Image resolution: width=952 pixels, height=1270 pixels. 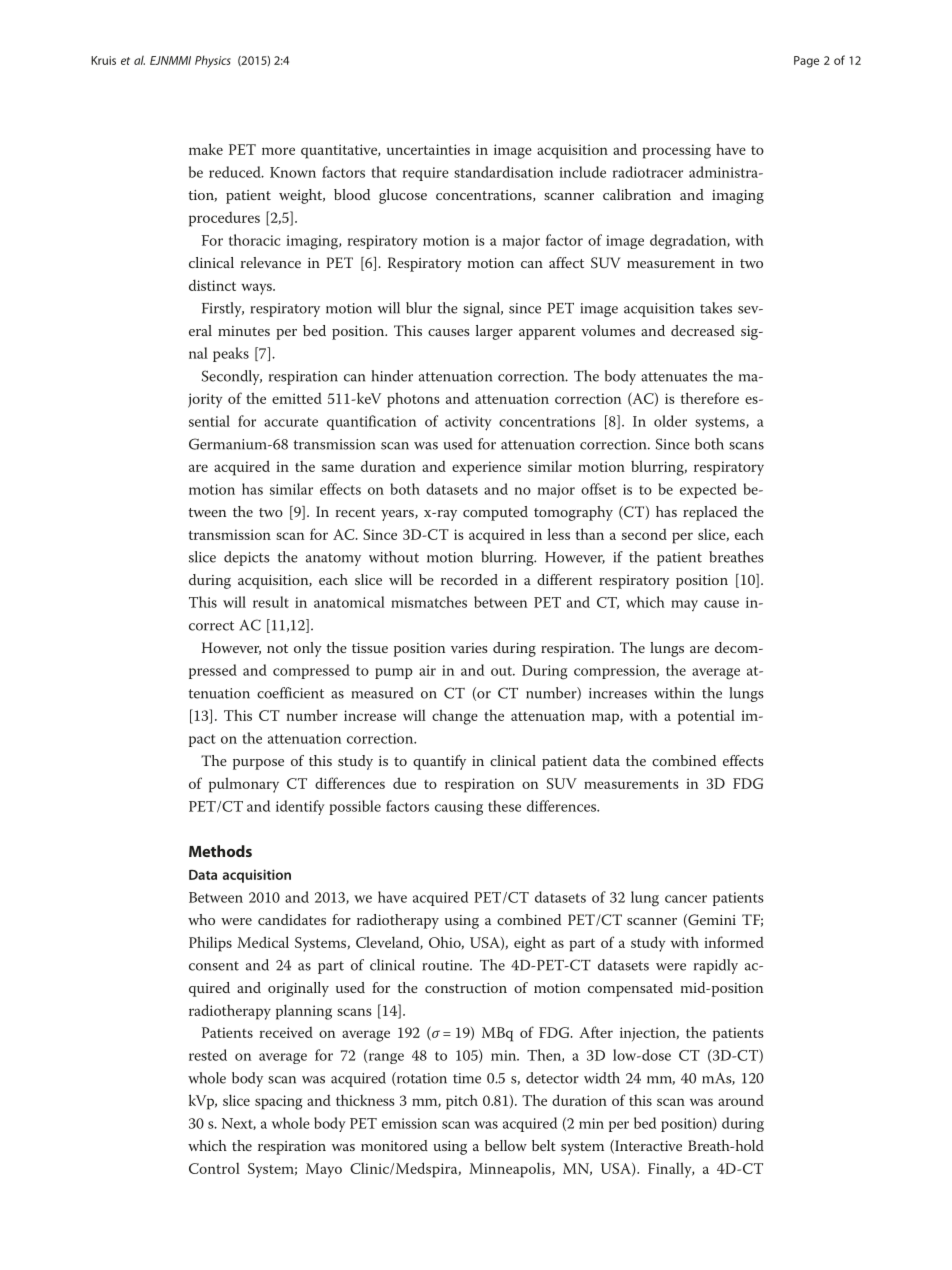 What do you see at coordinates (710, 513) in the screenshot?
I see `replaced` at bounding box center [710, 513].
